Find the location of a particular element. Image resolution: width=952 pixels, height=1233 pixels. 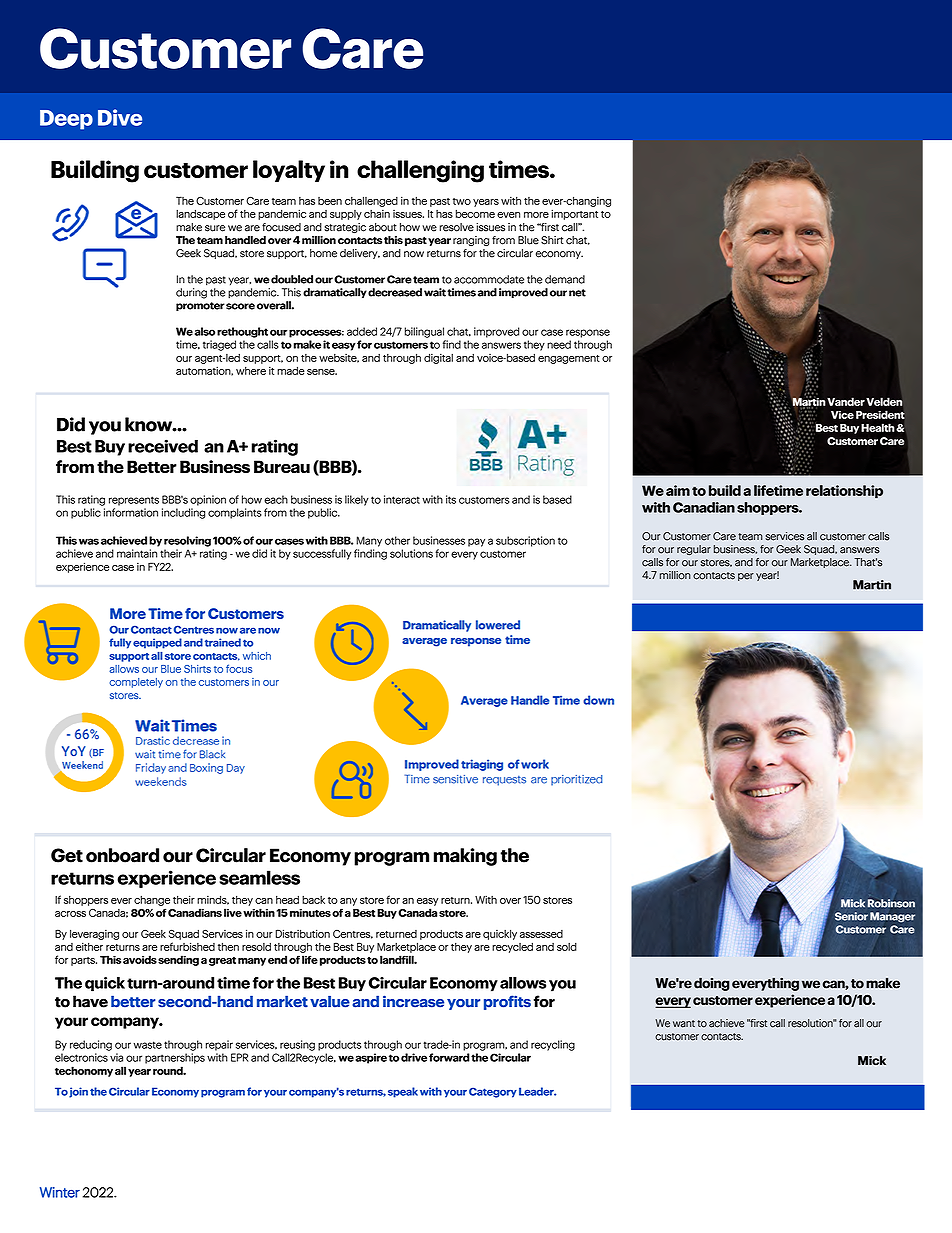

Winter is located at coordinates (60, 1192).
